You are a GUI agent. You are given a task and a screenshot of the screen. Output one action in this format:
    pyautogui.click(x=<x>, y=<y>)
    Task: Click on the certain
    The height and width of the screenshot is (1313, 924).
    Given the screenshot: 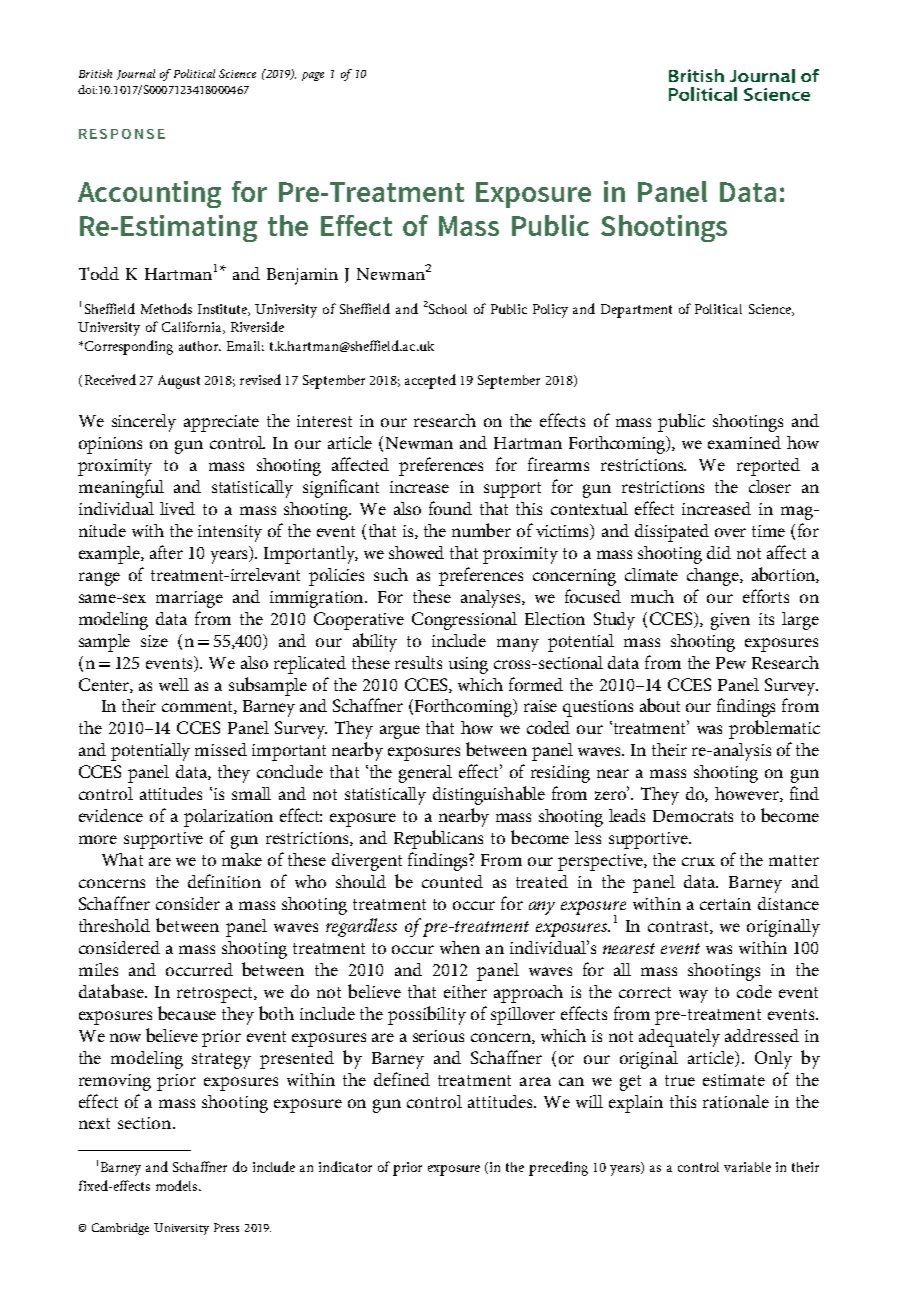 What is the action you would take?
    pyautogui.click(x=725, y=904)
